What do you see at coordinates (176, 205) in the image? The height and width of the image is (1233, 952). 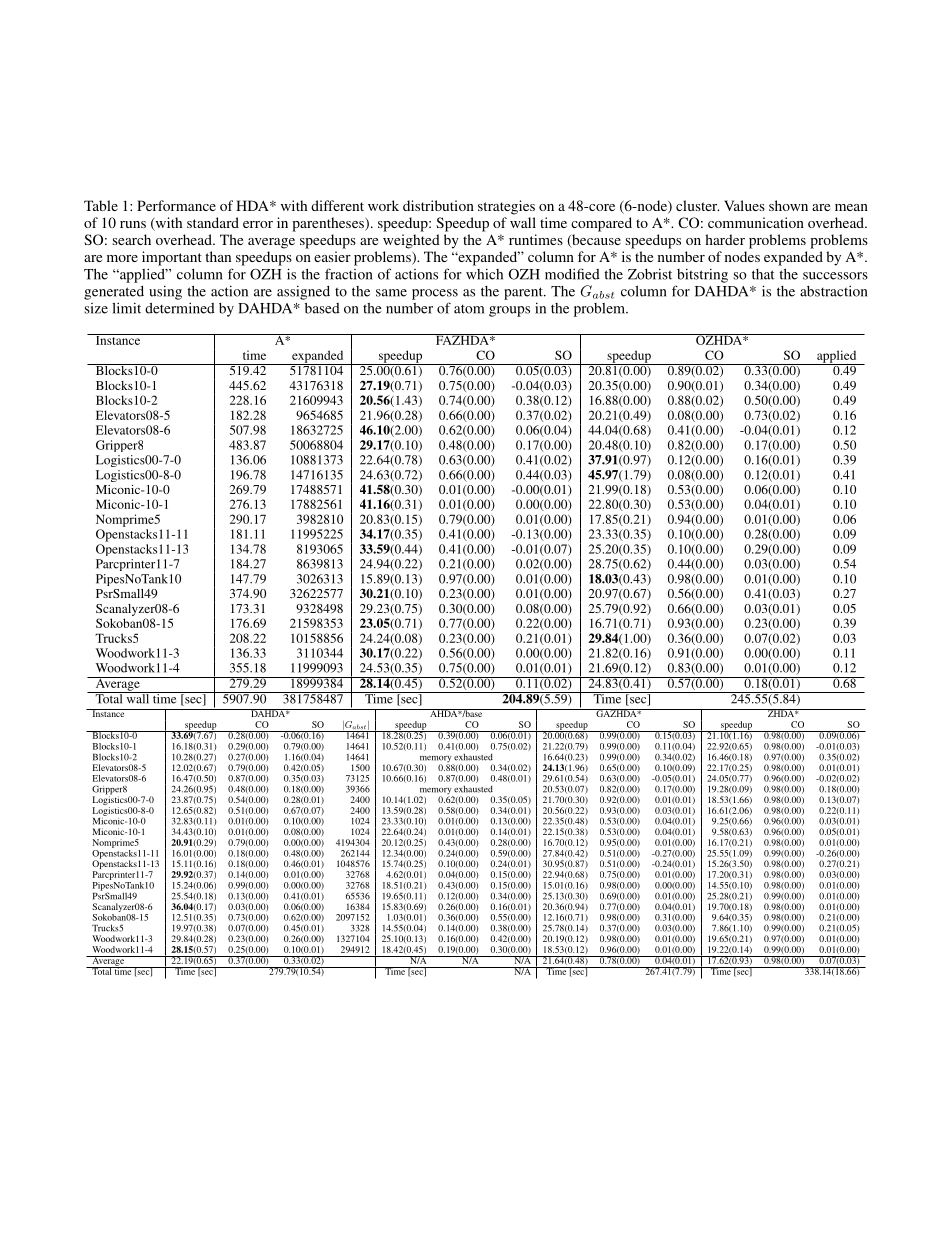 I see `Performance` at bounding box center [176, 205].
